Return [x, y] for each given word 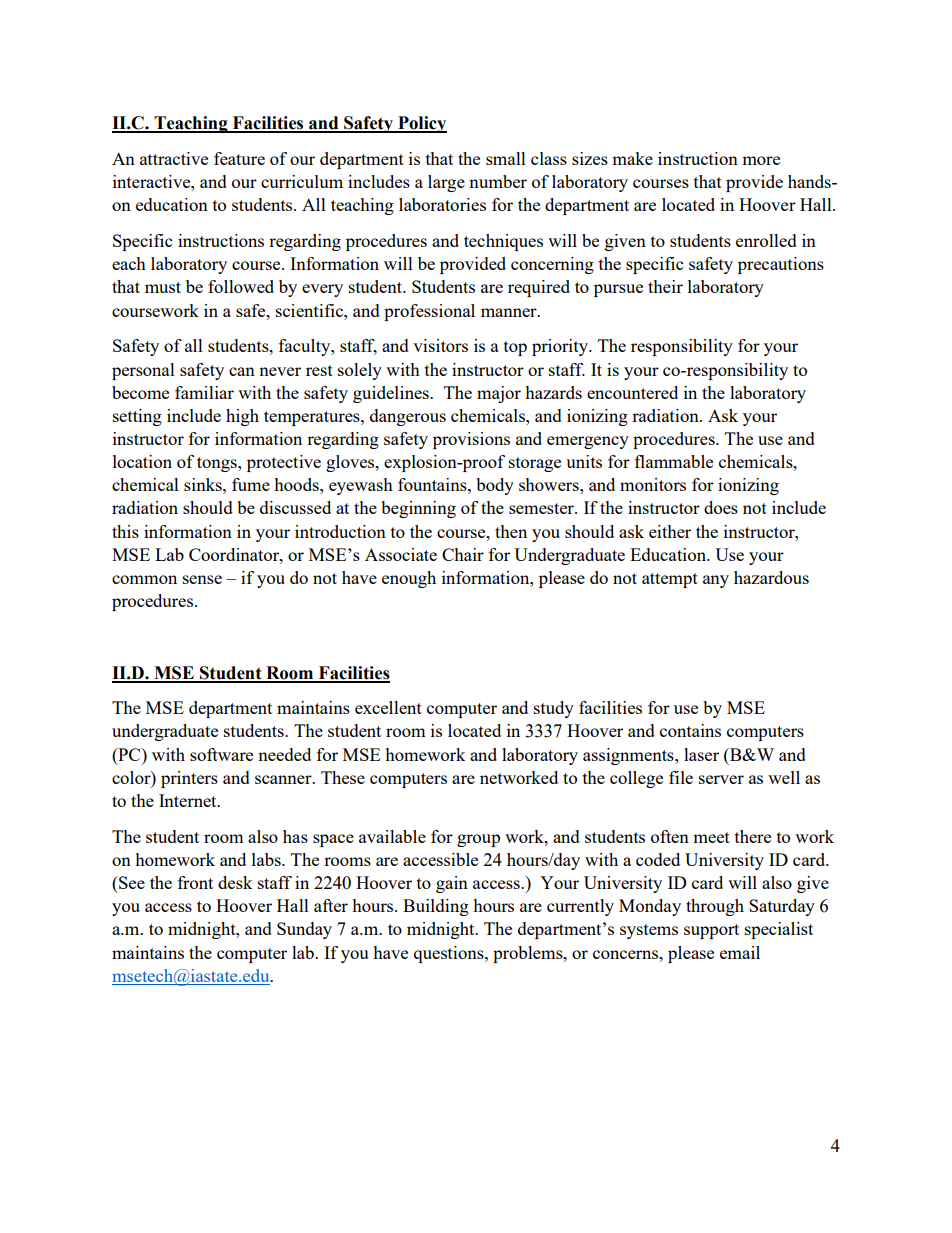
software [221, 754]
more [761, 160]
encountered [632, 392]
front [195, 882]
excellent [388, 707]
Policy [421, 124]
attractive [174, 158]
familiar [204, 392]
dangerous [408, 417]
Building [436, 907]
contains [690, 730]
